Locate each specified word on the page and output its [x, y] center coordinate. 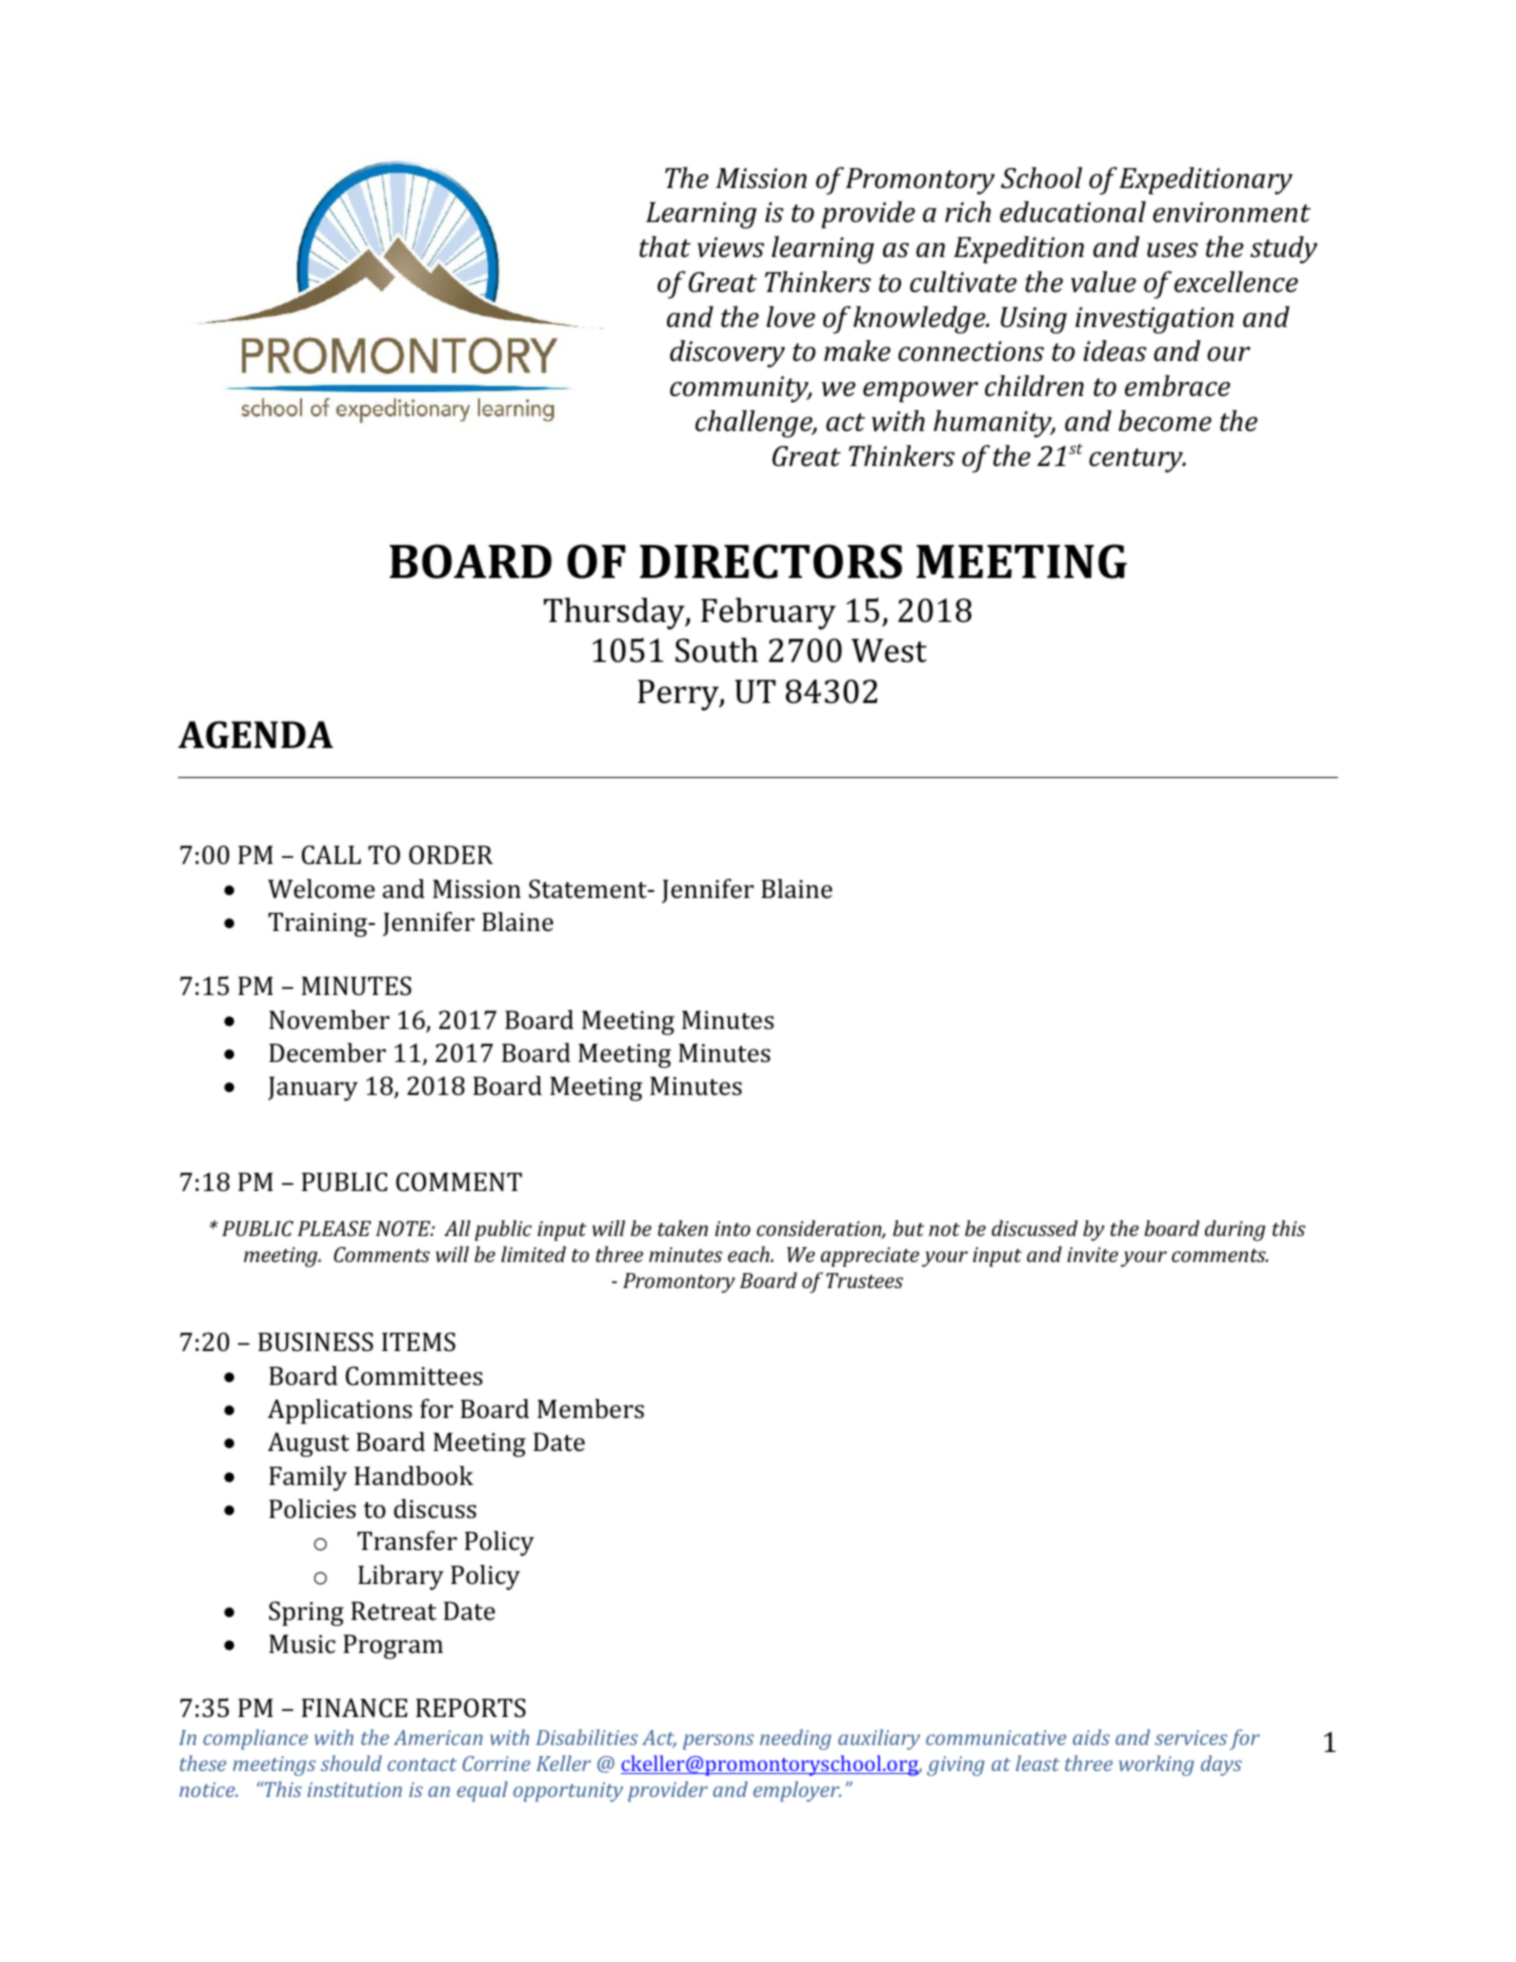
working [1156, 1765]
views [730, 247]
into [732, 1228]
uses [1172, 250]
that [665, 246]
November [329, 1020]
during [1235, 1230]
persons [718, 1742]
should [351, 1763]
